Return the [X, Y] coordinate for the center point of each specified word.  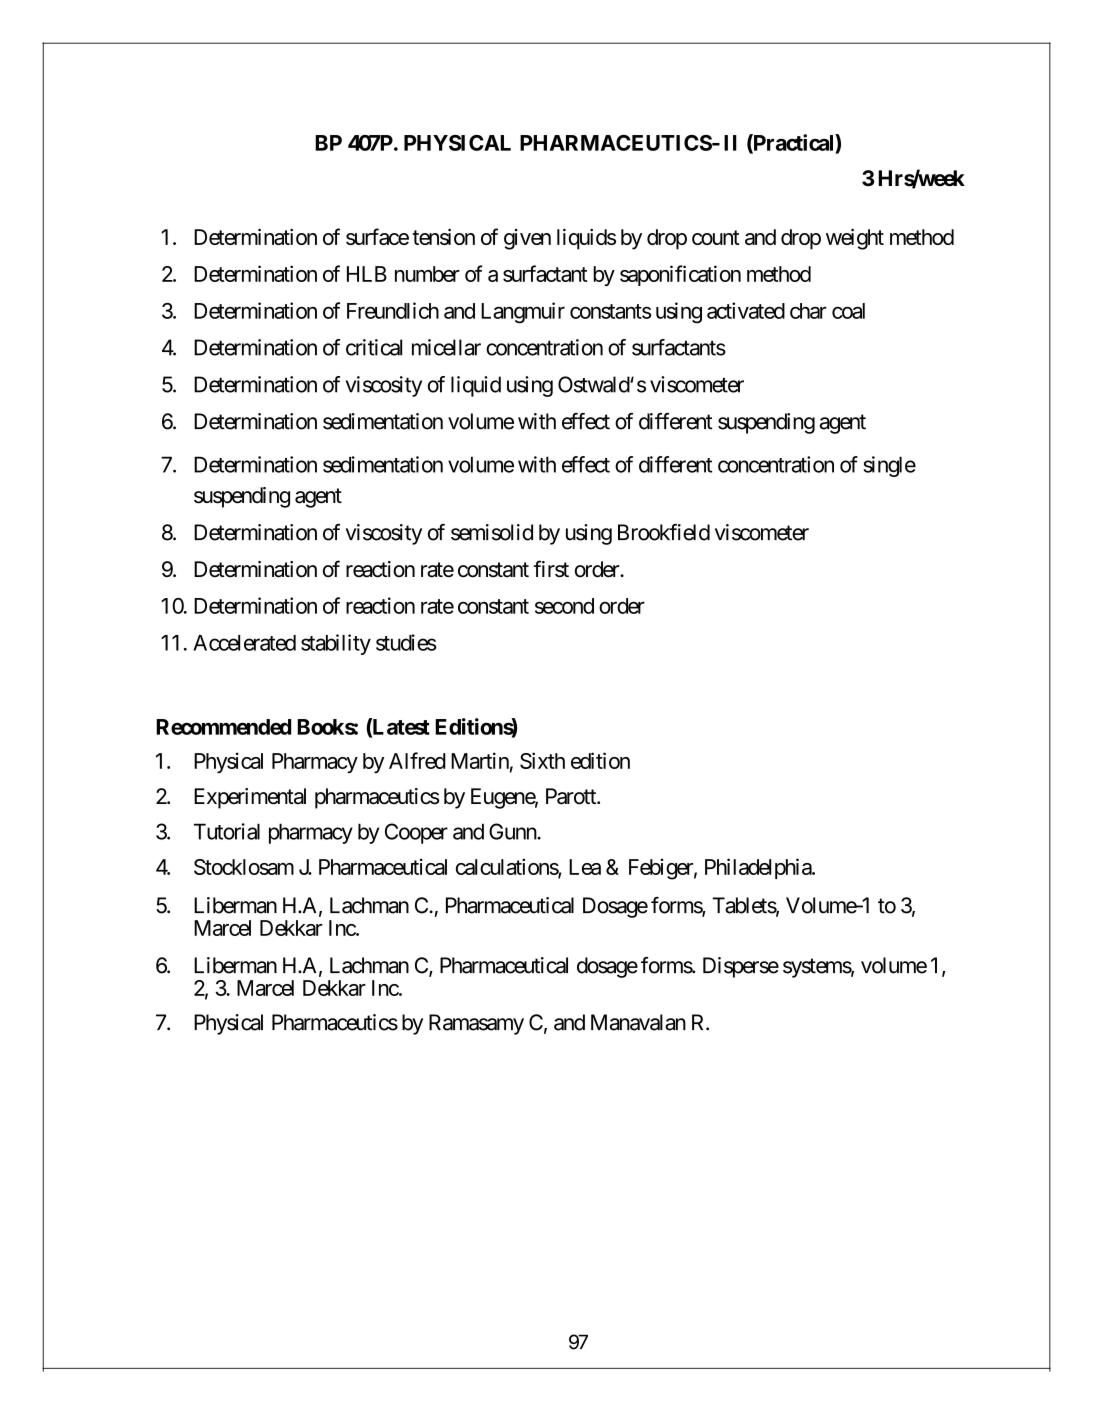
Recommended [223, 727]
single [889, 466]
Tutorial [227, 831]
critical [374, 347]
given [527, 239]
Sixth [542, 760]
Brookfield [664, 532]
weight [855, 239]
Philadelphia [759, 868]
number [427, 274]
